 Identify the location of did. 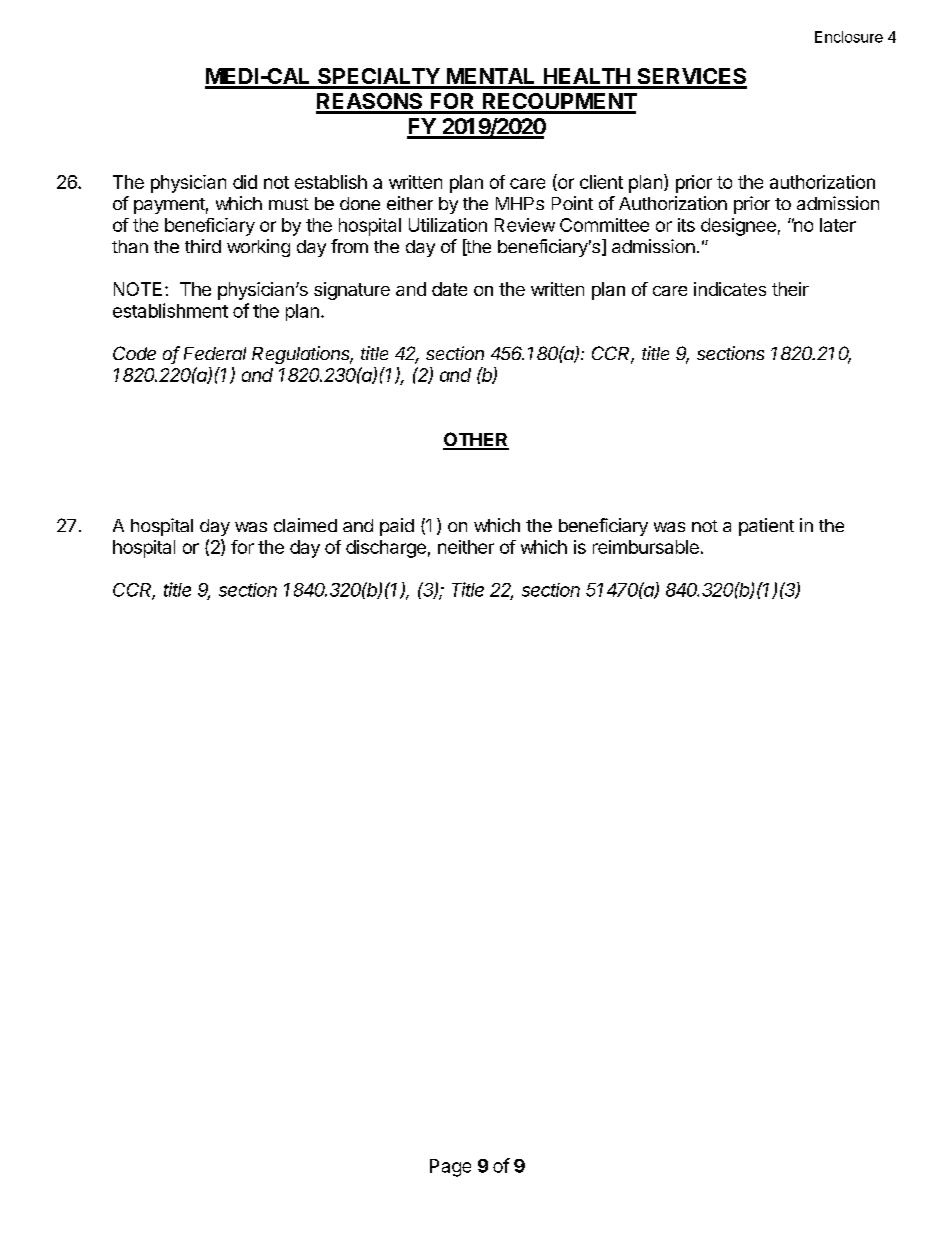
(245, 182).
